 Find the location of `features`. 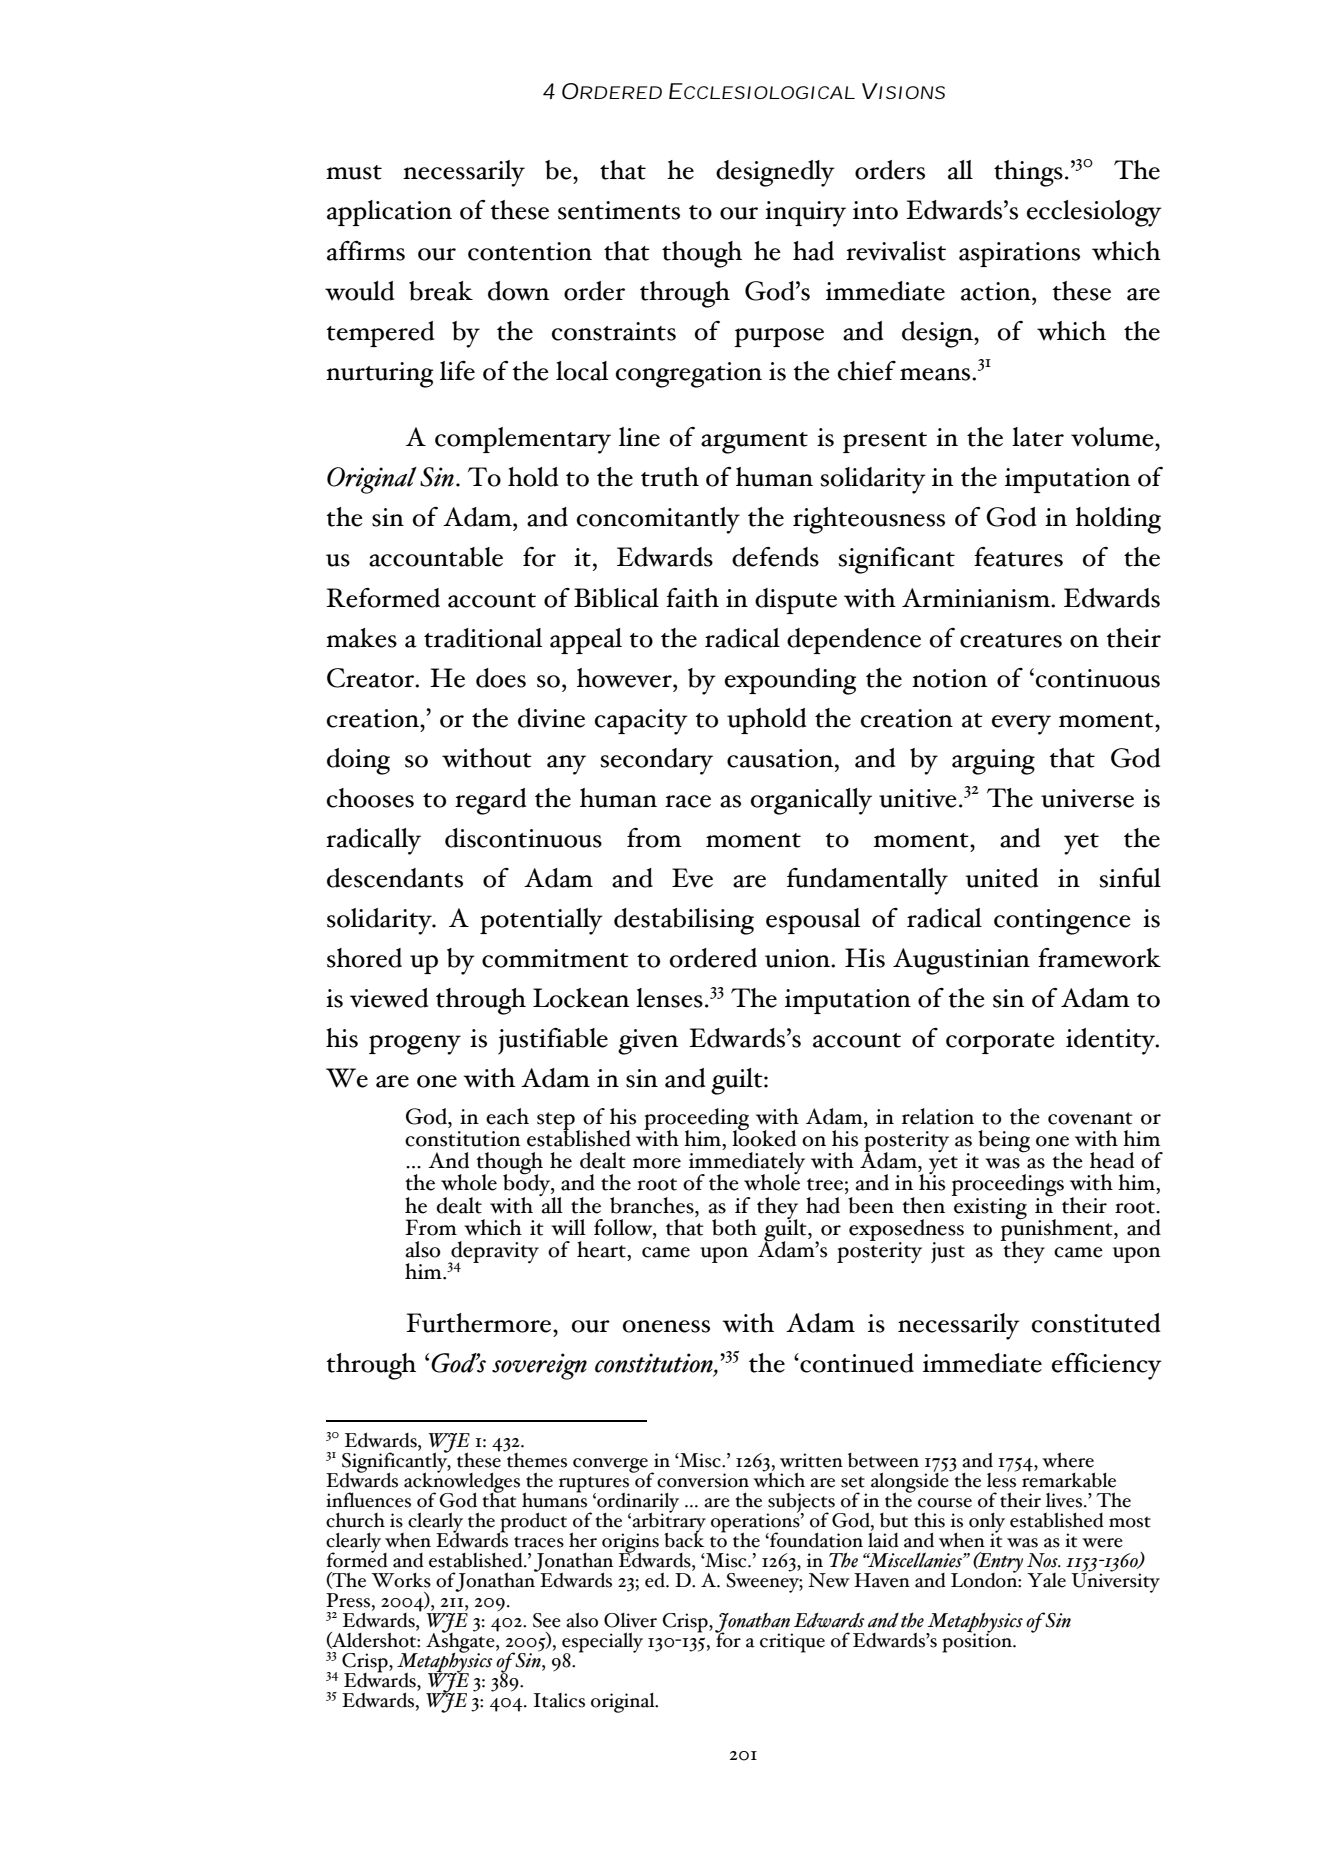

features is located at coordinates (1018, 557).
